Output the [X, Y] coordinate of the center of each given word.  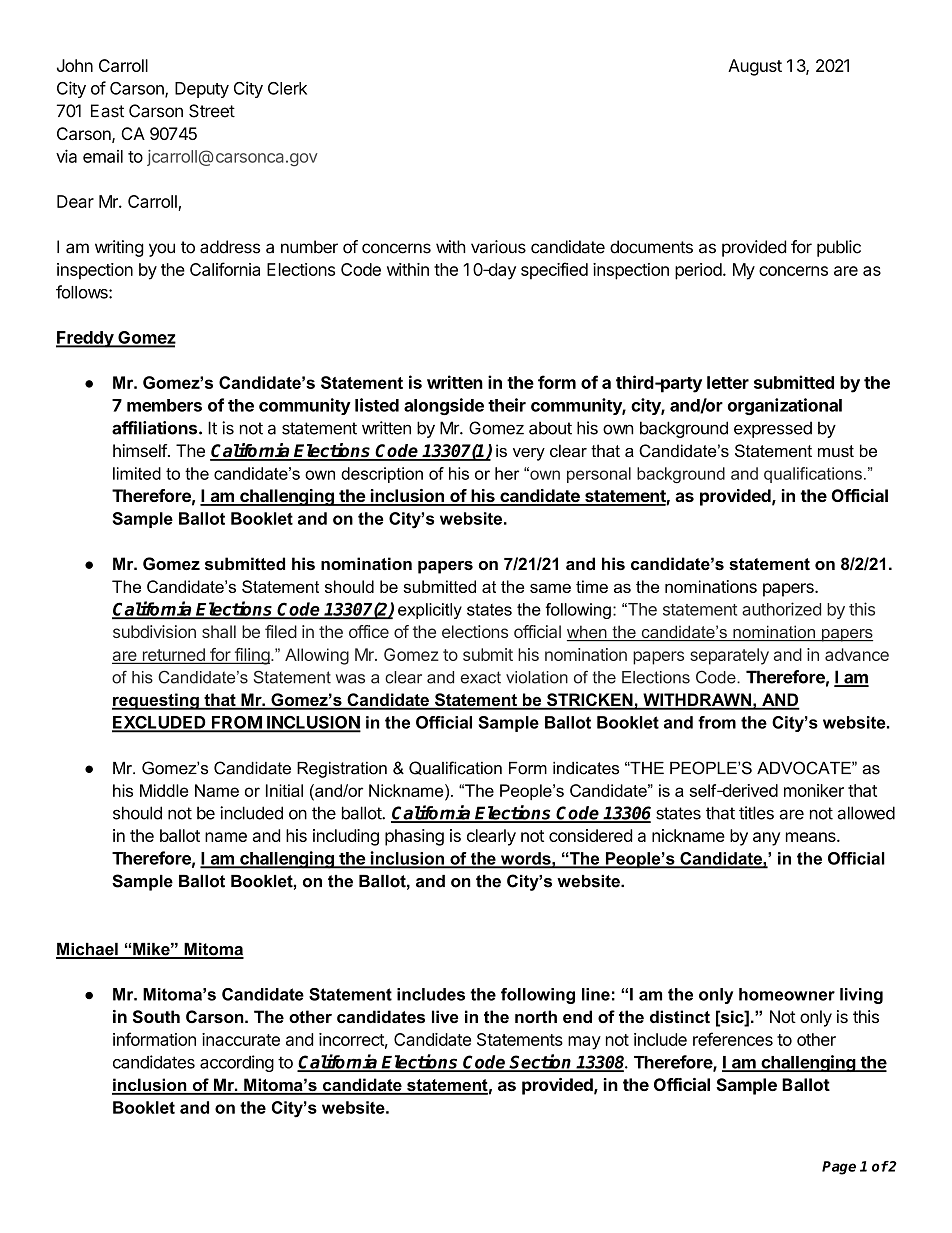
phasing [414, 837]
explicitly [430, 611]
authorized [781, 609]
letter [728, 382]
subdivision [154, 631]
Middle [164, 790]
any [766, 839]
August [755, 67]
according [237, 1063]
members [164, 405]
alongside [444, 406]
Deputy [202, 90]
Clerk [287, 88]
